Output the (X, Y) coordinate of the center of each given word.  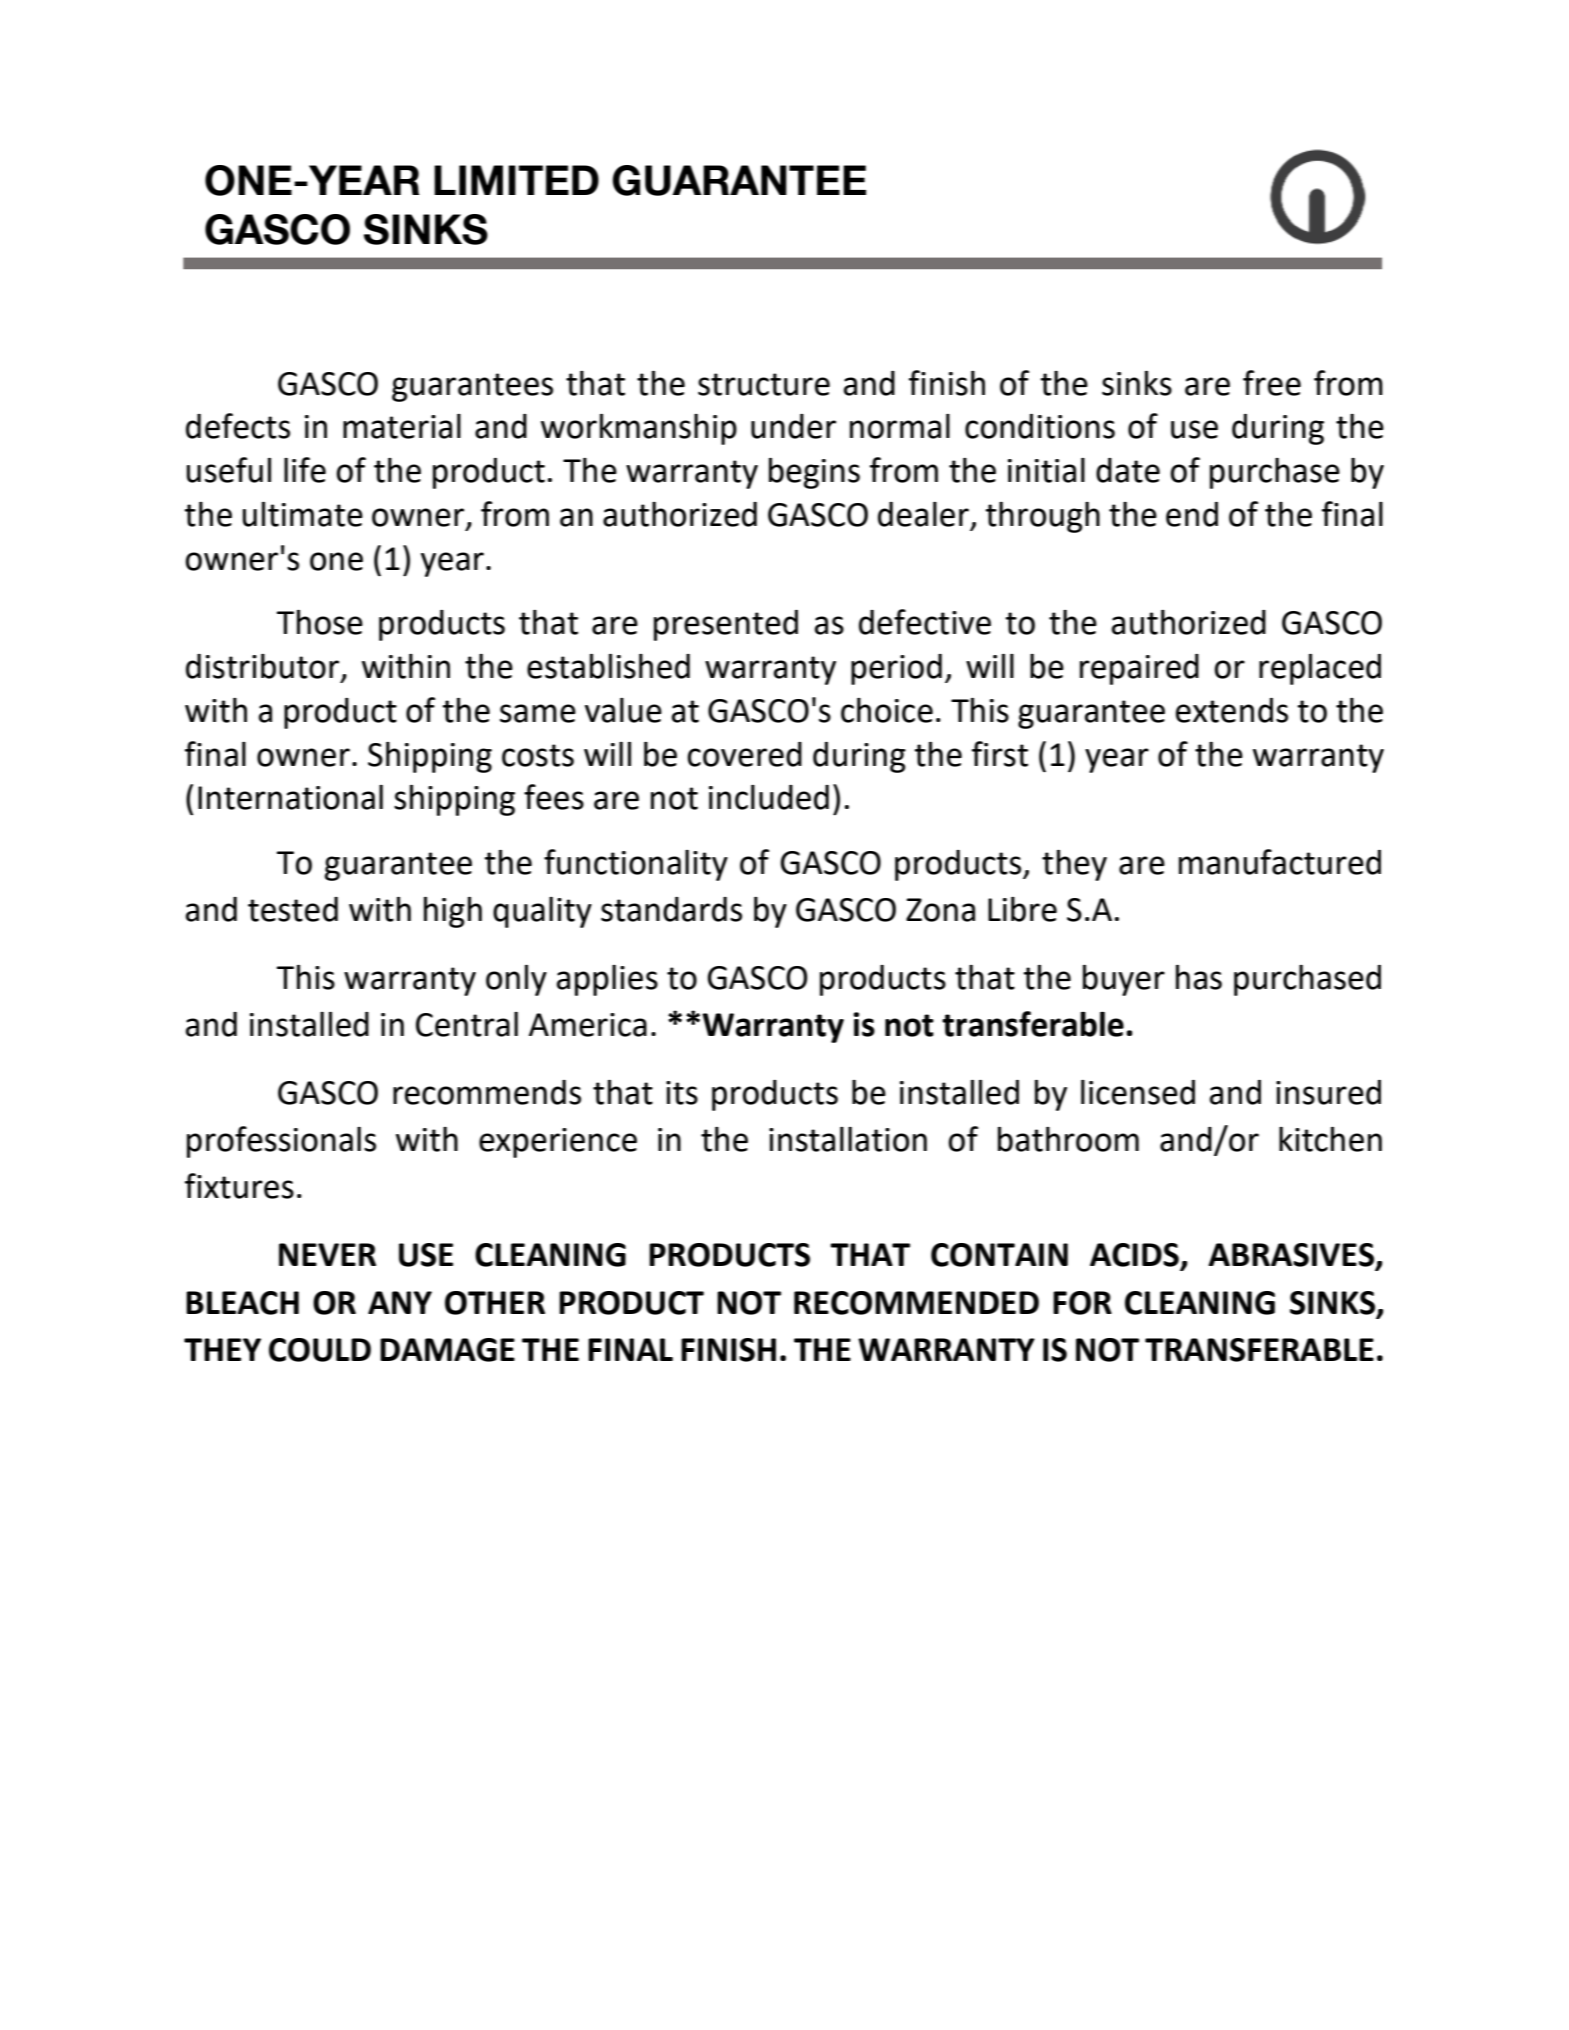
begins (814, 473)
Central (467, 1024)
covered (744, 754)
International (290, 797)
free (1272, 383)
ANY (400, 1302)
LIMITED (516, 180)
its (682, 1093)
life (305, 470)
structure (764, 384)
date (1128, 470)
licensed (1138, 1092)
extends (1232, 710)
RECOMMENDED (916, 1303)
